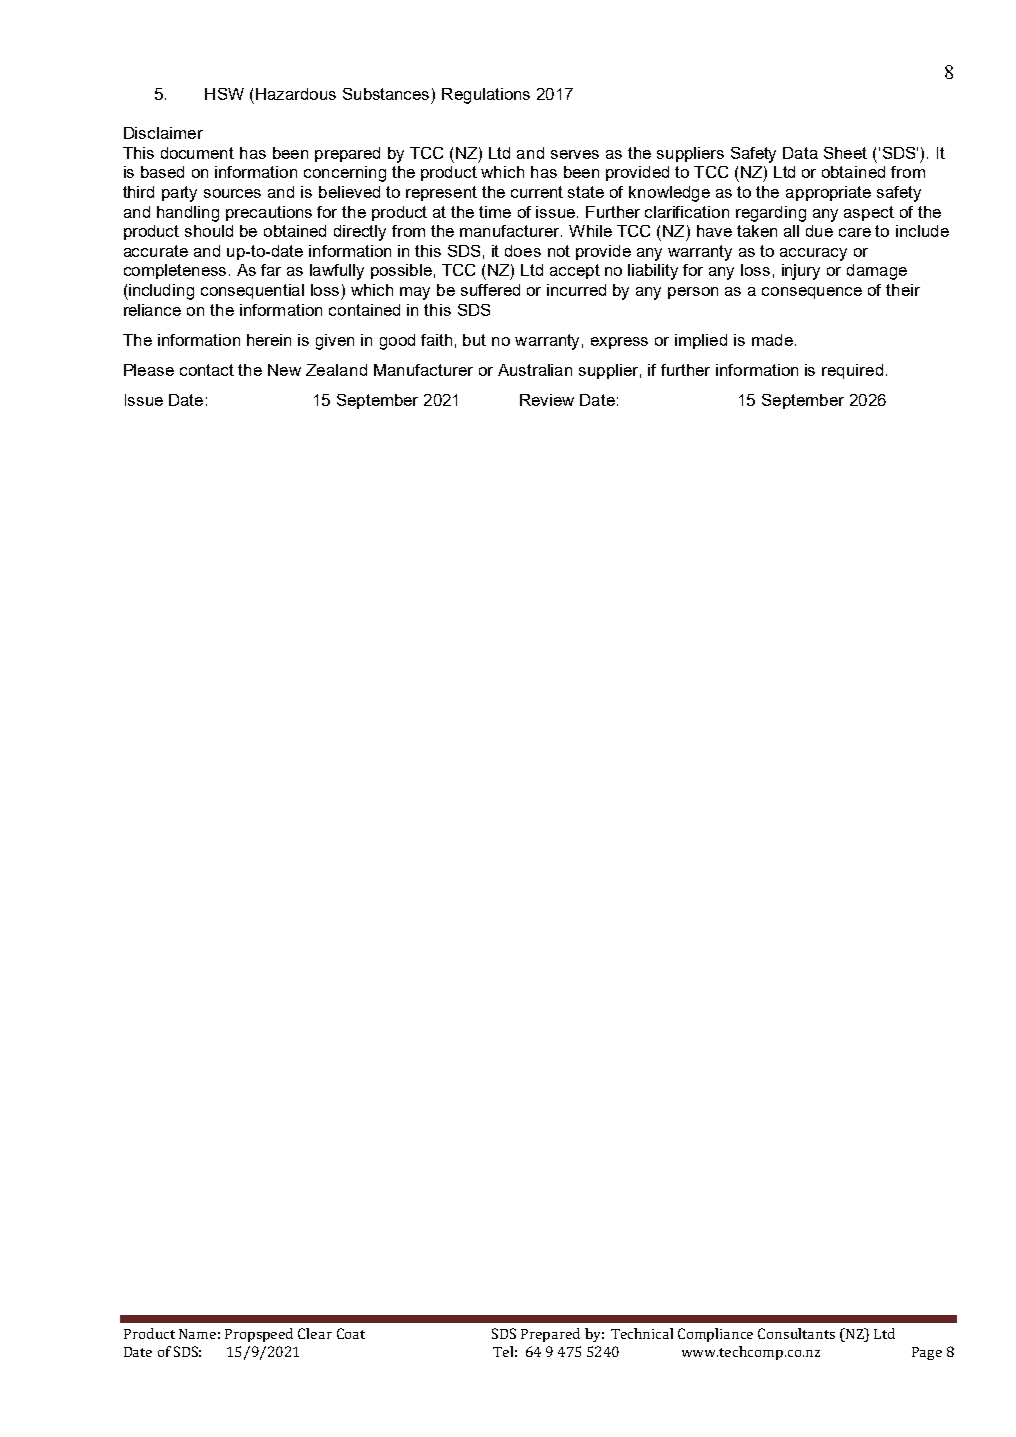 The image size is (1016, 1437). What do you see at coordinates (845, 153) in the image?
I see `Sheet` at bounding box center [845, 153].
